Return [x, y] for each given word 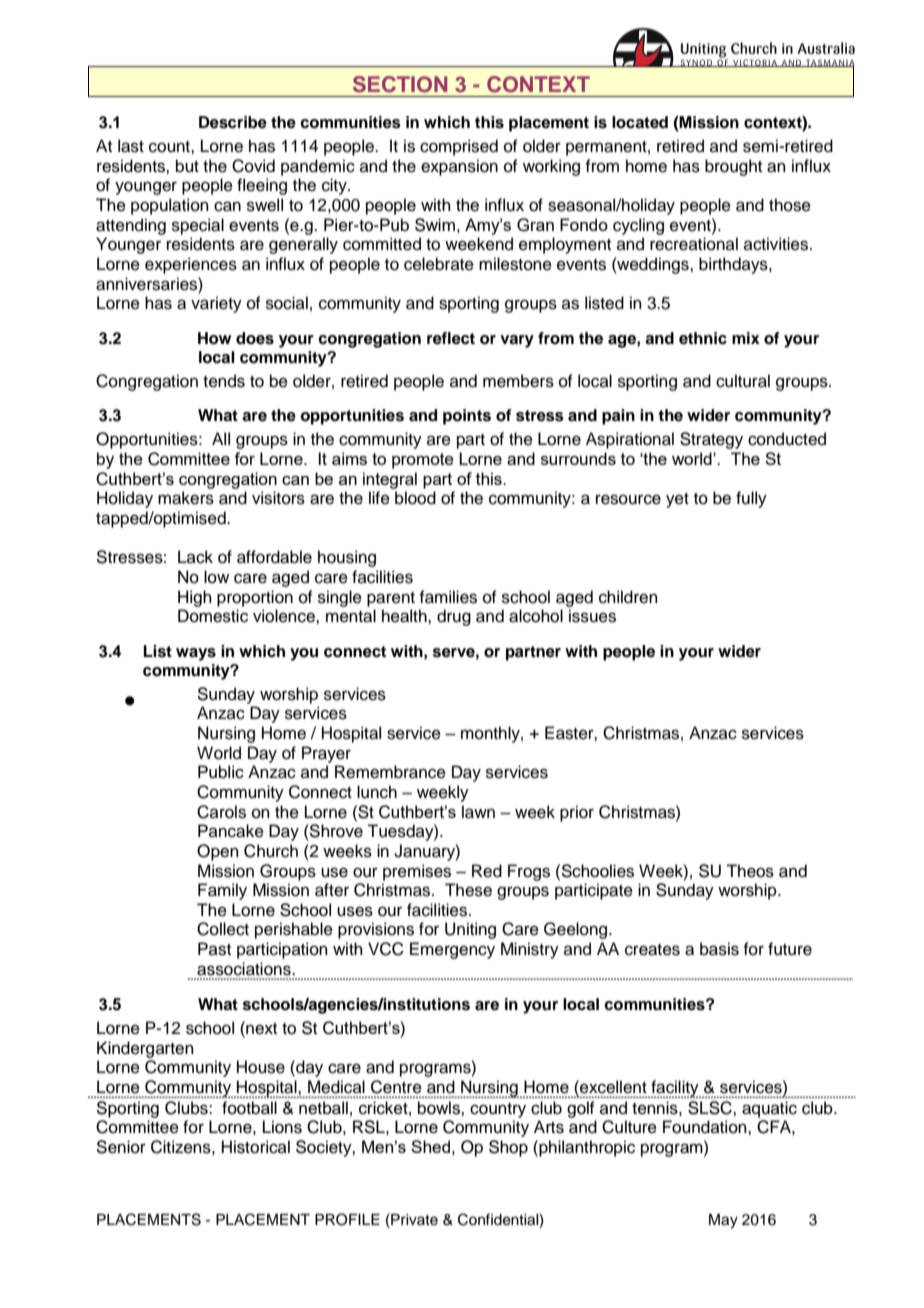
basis [719, 949]
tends [224, 381]
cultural [743, 381]
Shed [430, 1146]
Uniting [470, 930]
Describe [233, 122]
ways [196, 654]
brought [733, 167]
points [467, 417]
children [628, 597]
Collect [223, 929]
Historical [256, 1147]
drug [454, 617]
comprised [459, 147]
